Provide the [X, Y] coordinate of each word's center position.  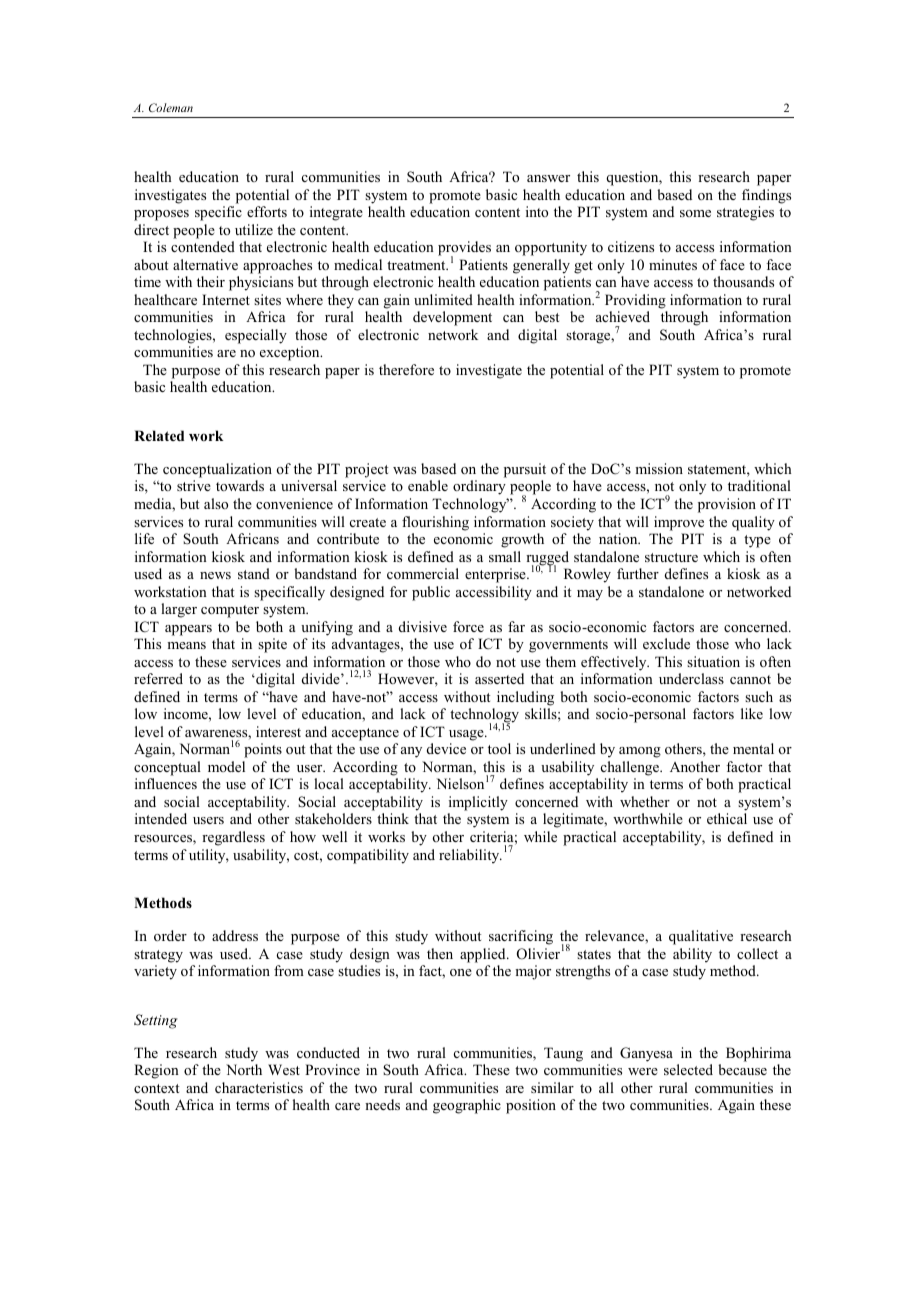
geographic [467, 1106]
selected [688, 1069]
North [244, 1069]
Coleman [171, 107]
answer [548, 178]
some [695, 213]
